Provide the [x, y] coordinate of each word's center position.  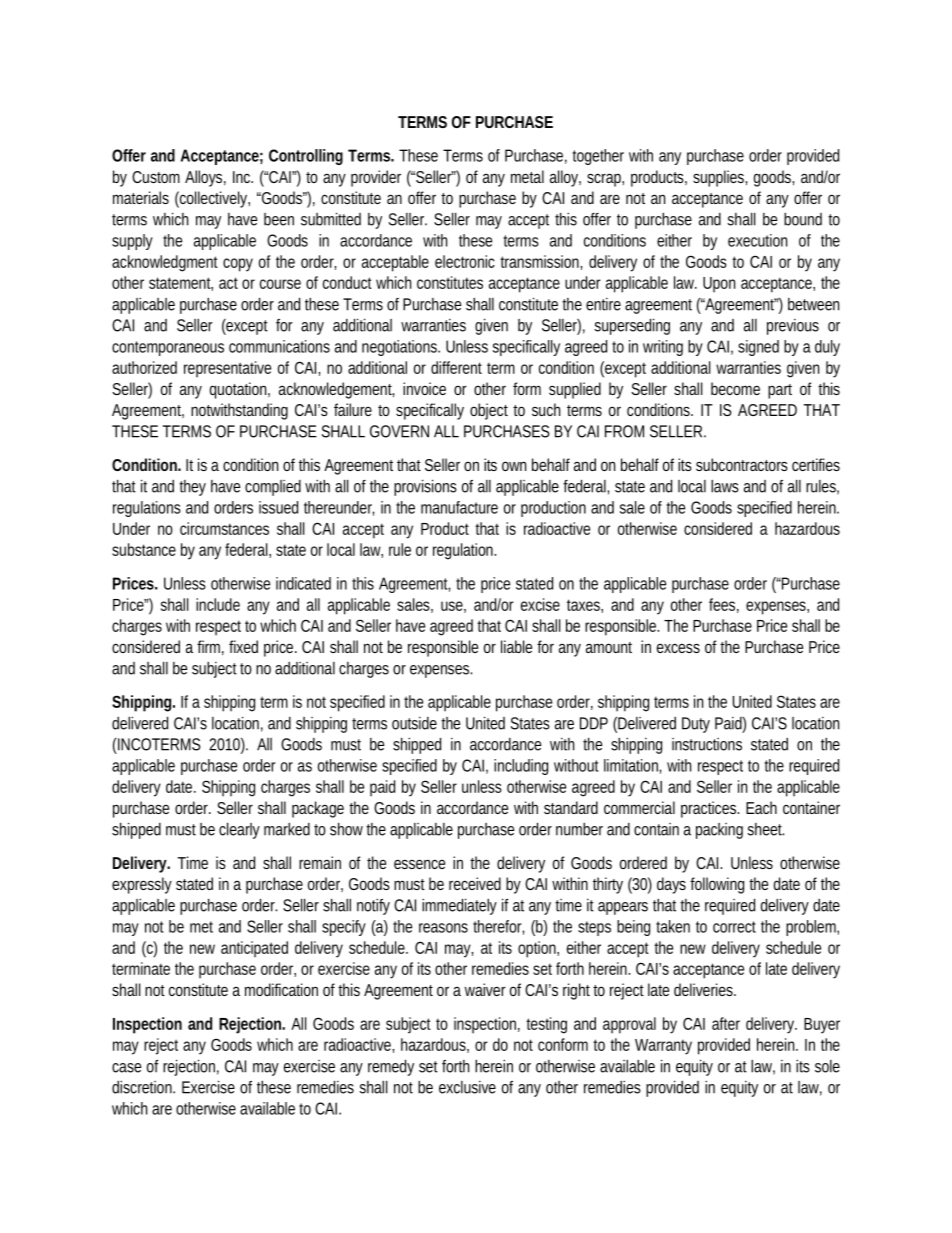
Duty [696, 725]
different [456, 367]
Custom [156, 177]
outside [414, 723]
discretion [143, 1087]
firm [210, 647]
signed [758, 348]
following [717, 885]
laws [725, 486]
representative [227, 369]
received [475, 883]
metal [527, 176]
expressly [142, 885]
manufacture [459, 507]
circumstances [224, 528]
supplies [720, 178]
